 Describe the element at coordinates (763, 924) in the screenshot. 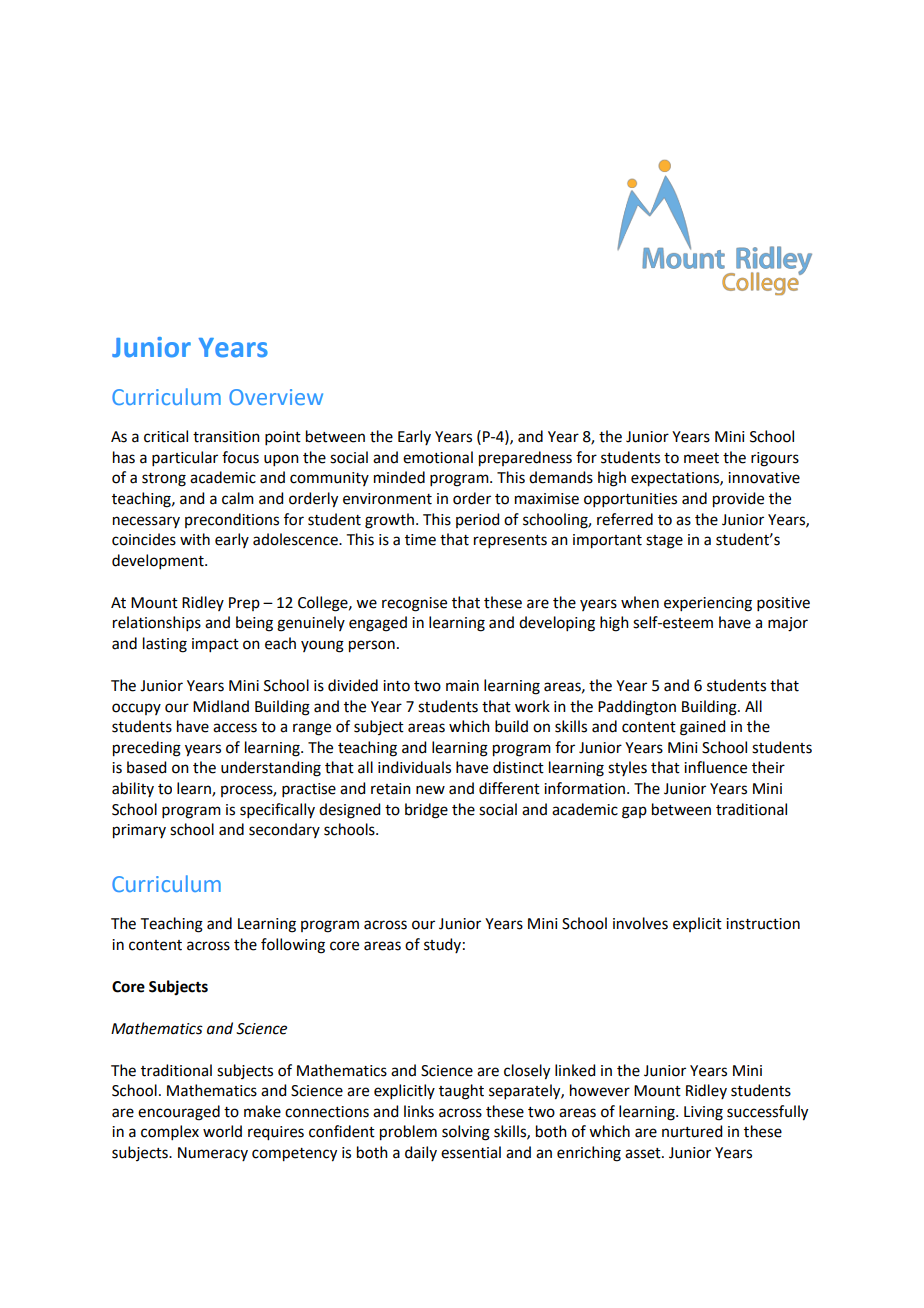

I see `instruction` at that location.
